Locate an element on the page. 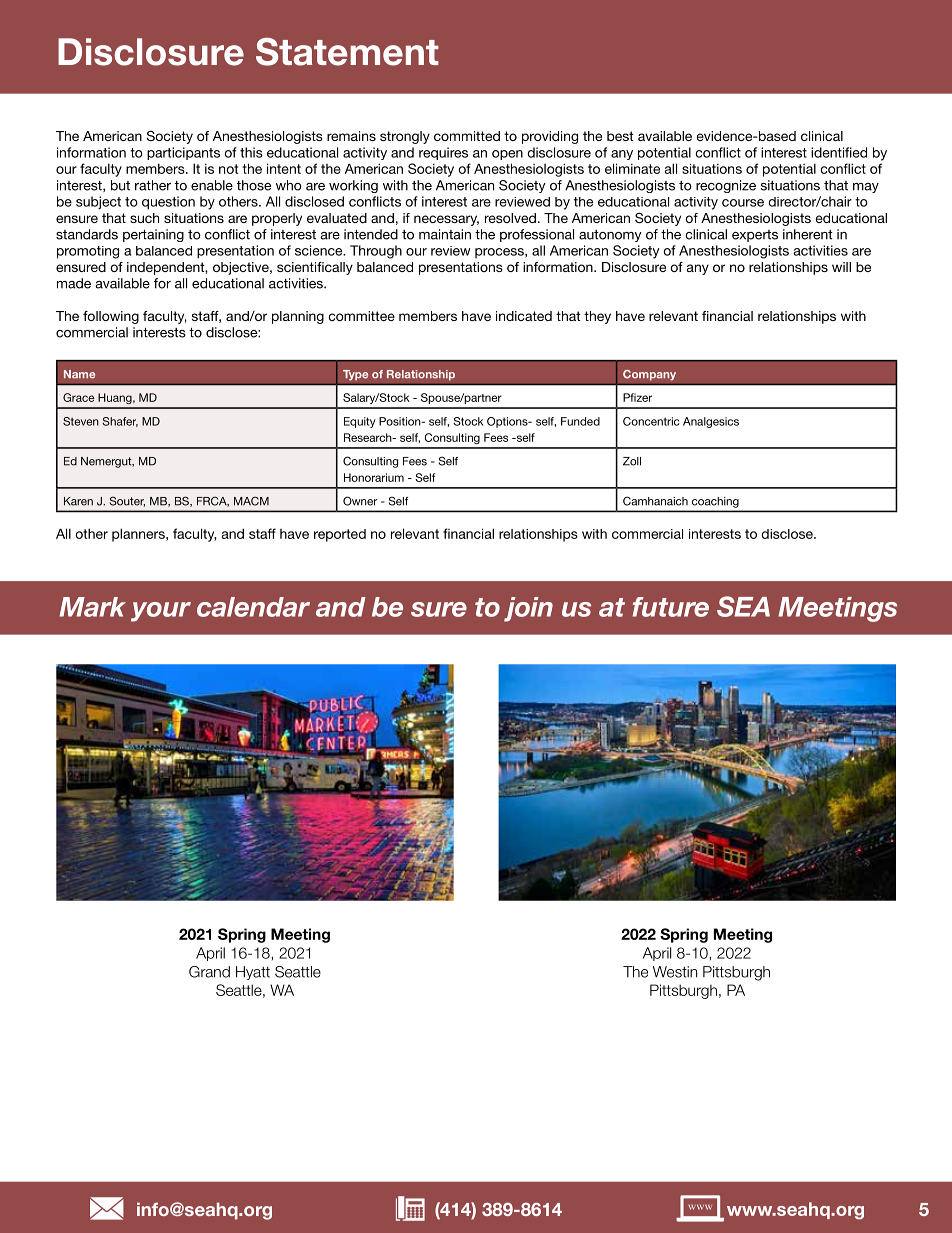 The width and height of the page is (952, 1233). participants is located at coordinates (183, 153).
